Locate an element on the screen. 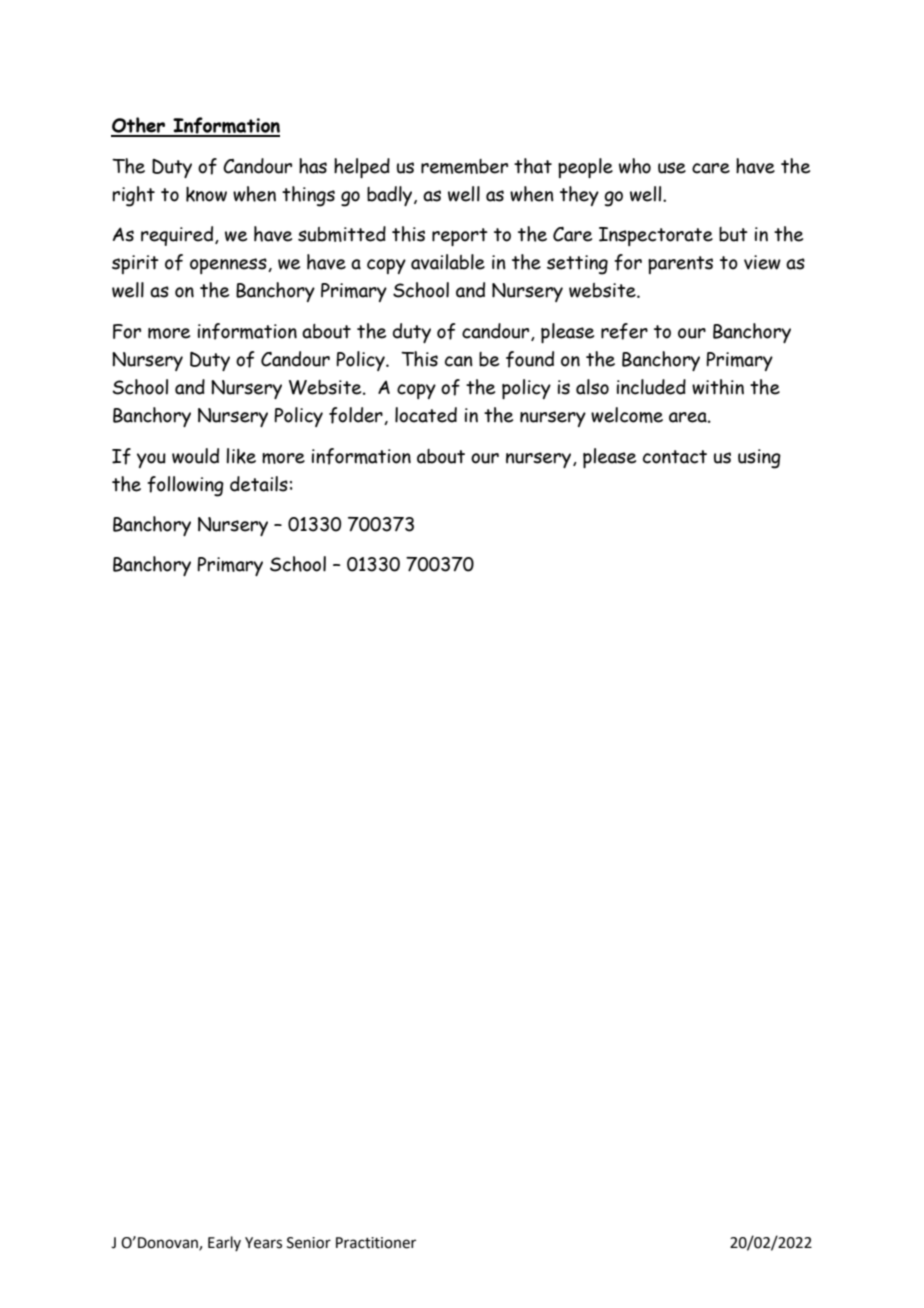 This screenshot has width=924, height=1308. details is located at coordinates (259, 484).
